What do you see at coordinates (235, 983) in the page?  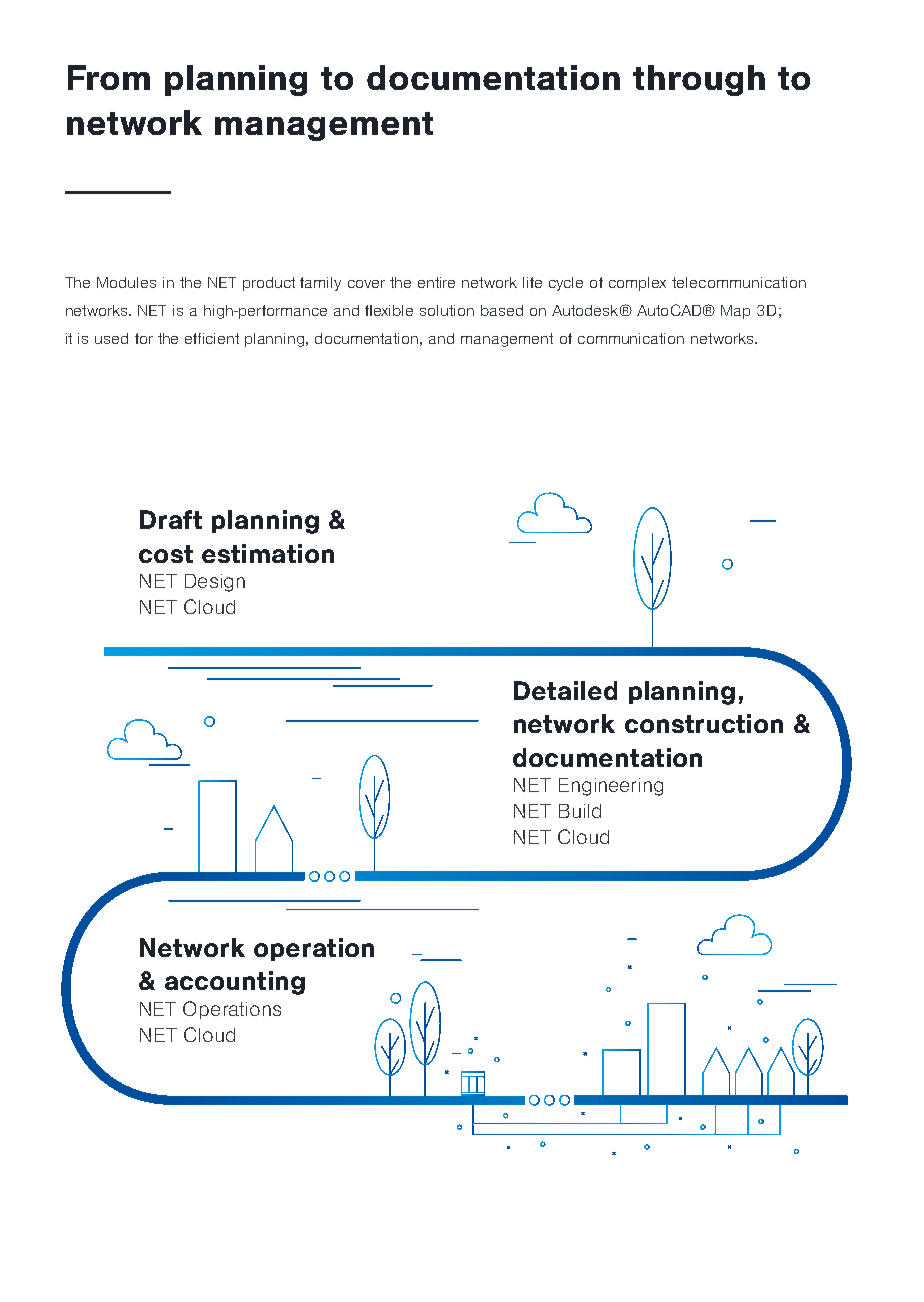 I see `accounting` at bounding box center [235, 983].
